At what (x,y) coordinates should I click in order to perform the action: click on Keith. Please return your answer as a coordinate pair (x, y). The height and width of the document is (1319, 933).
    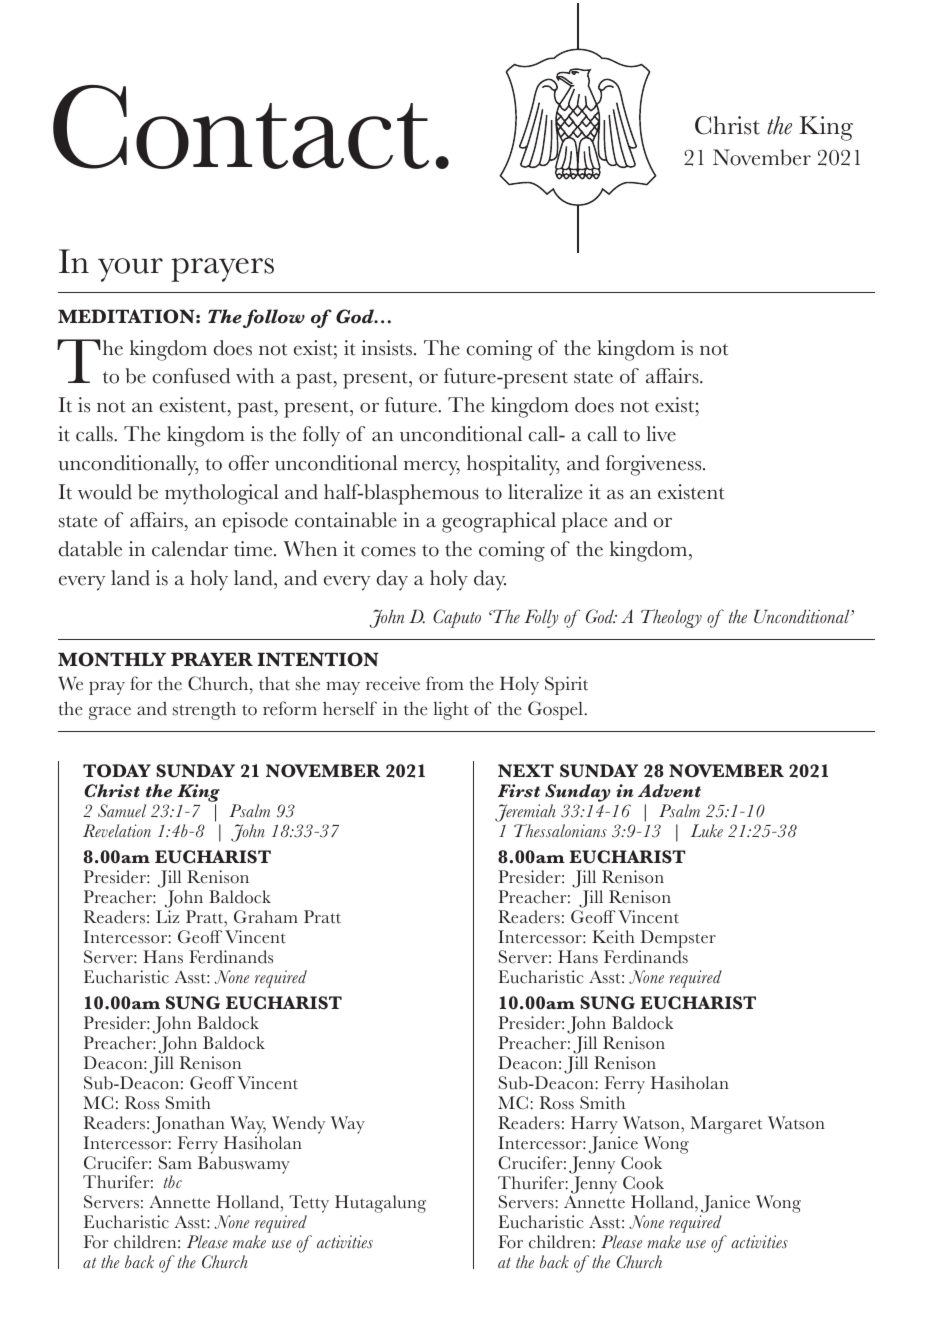
    Looking at the image, I should click on (613, 937).
